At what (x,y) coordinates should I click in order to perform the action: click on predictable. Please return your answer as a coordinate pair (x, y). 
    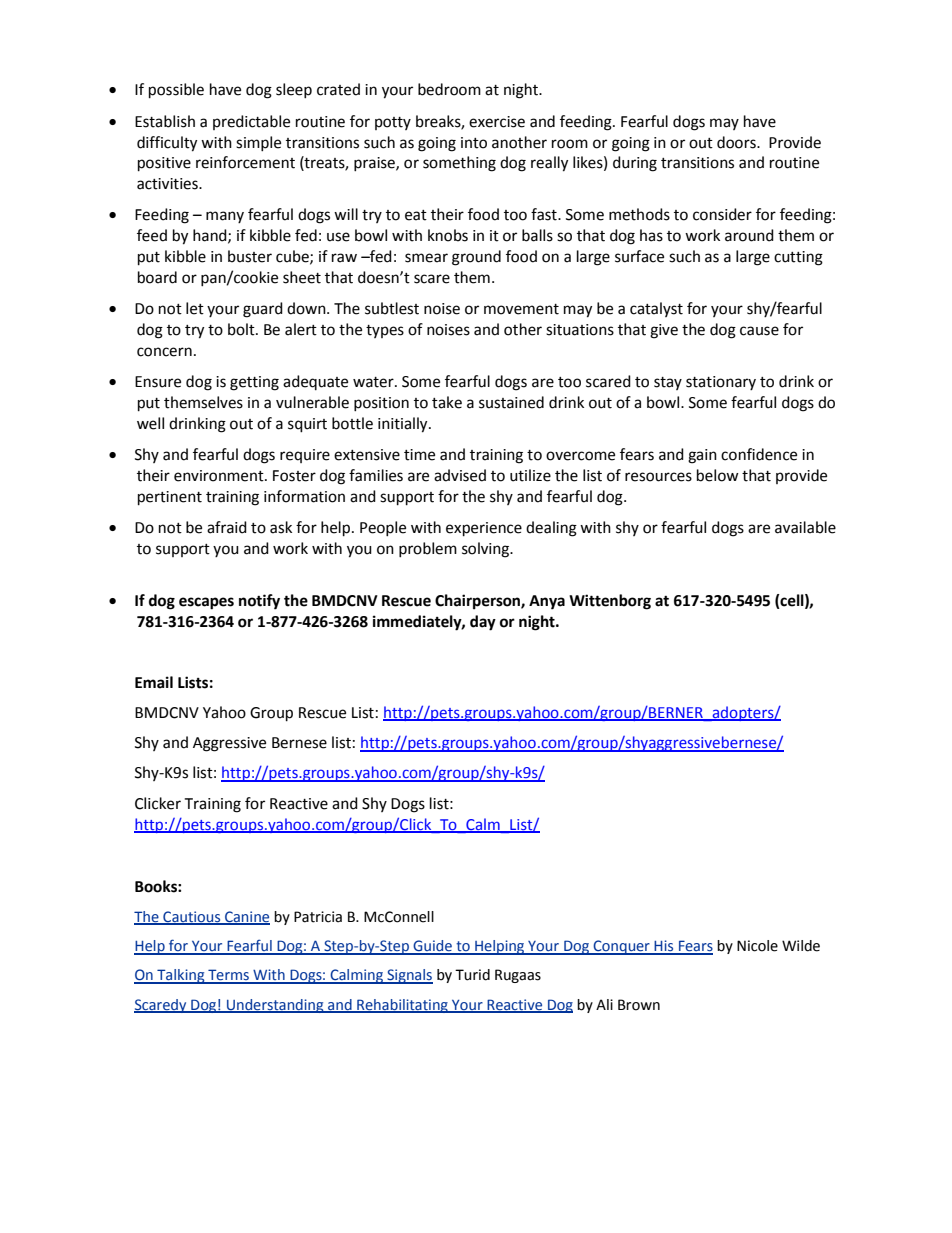
    Looking at the image, I should click on (251, 122).
